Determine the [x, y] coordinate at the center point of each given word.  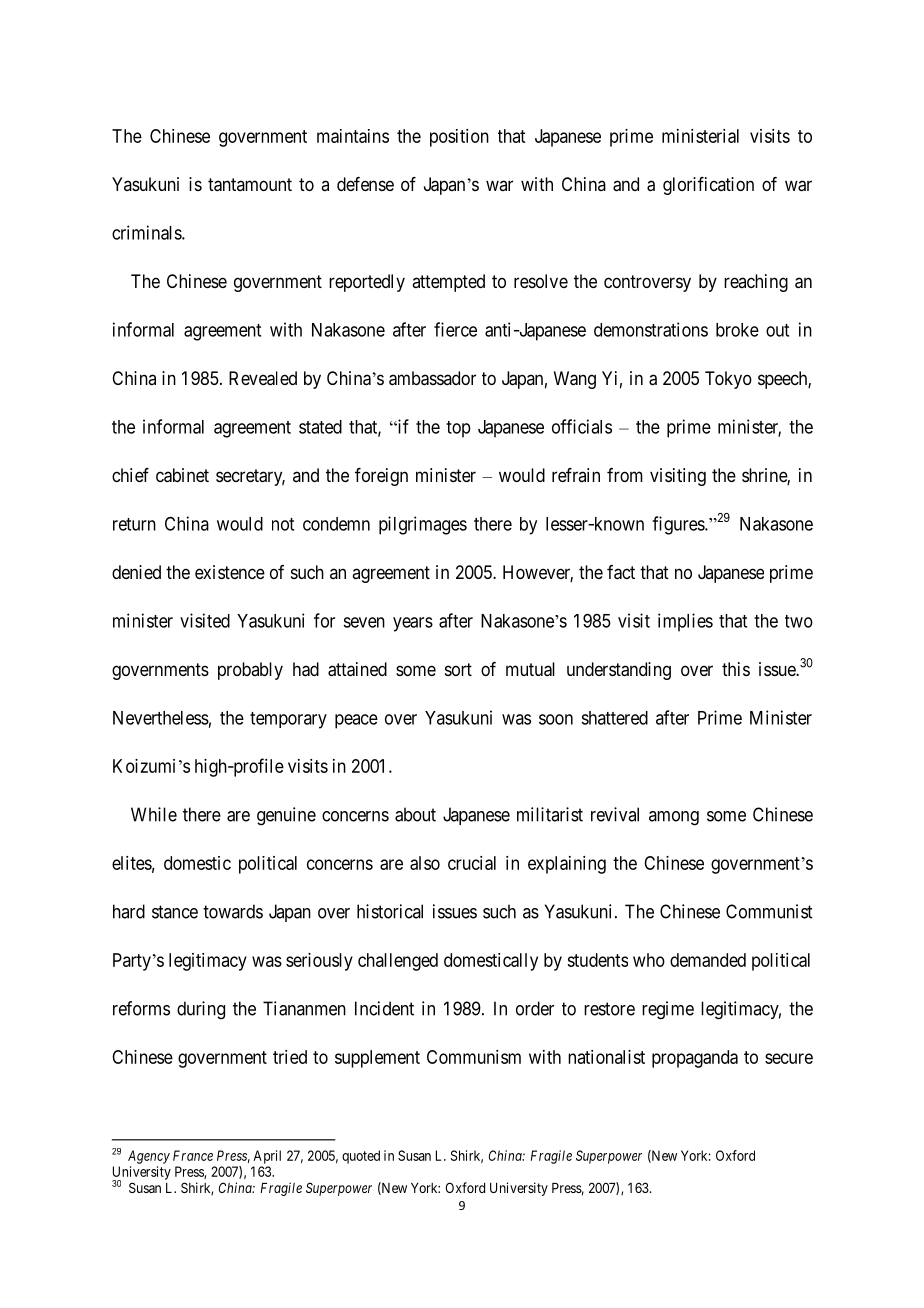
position [459, 138]
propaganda [695, 1059]
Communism [474, 1057]
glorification [708, 186]
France [193, 1155]
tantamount [250, 185]
